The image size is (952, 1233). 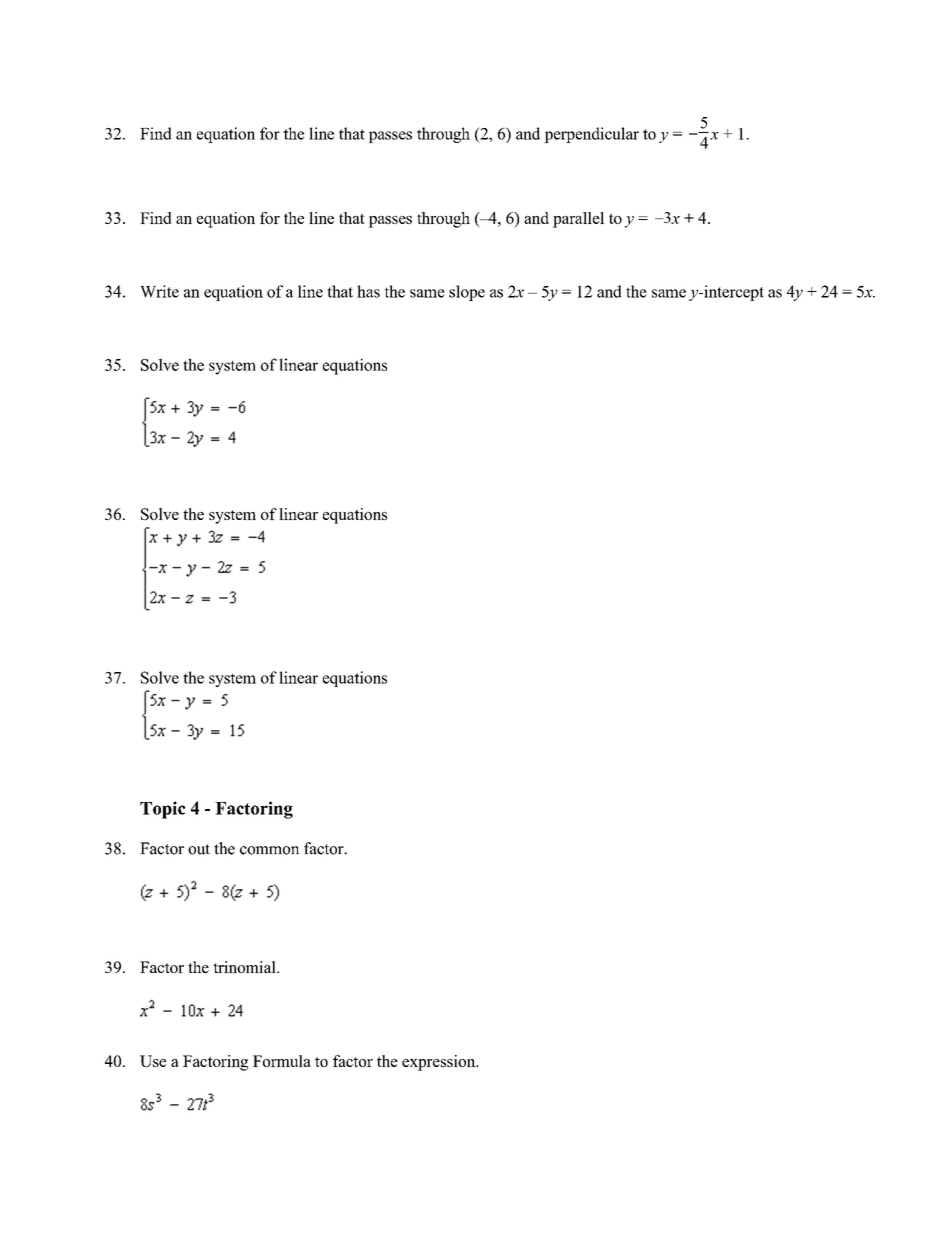 I want to click on Formula, so click(x=282, y=1061).
